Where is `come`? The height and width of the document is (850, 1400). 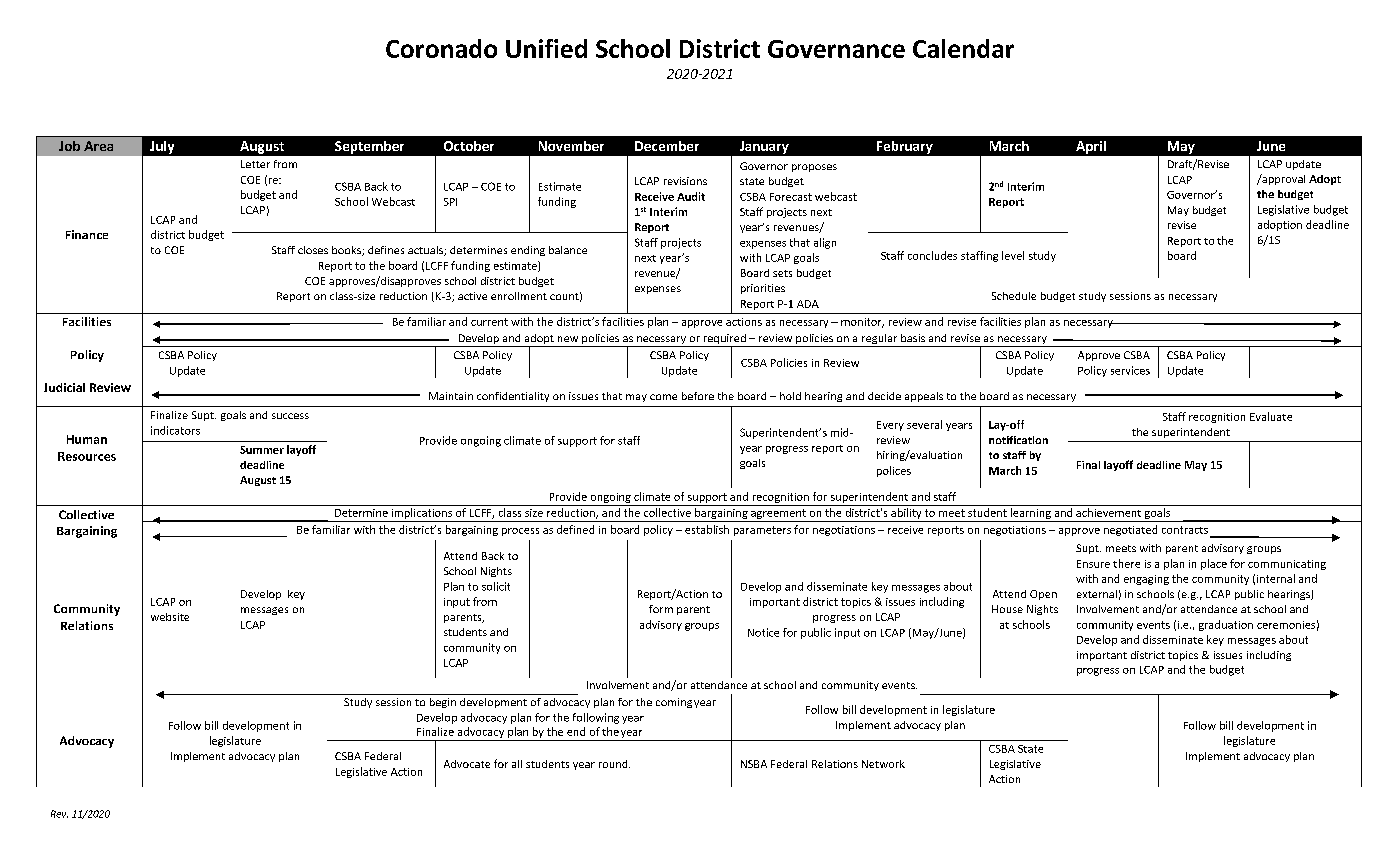
come is located at coordinates (663, 397).
